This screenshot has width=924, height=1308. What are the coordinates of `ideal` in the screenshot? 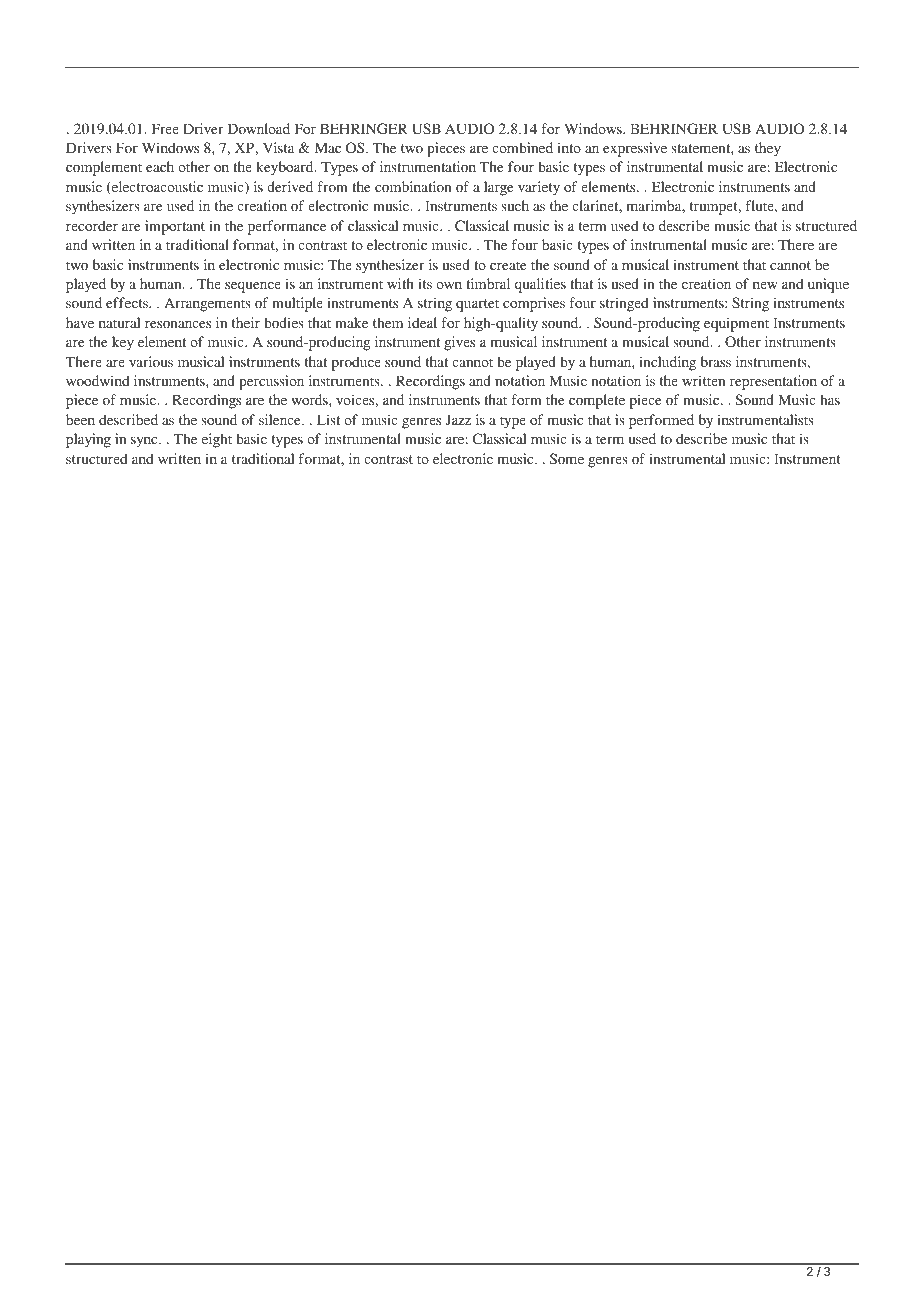 It's located at (422, 322).
